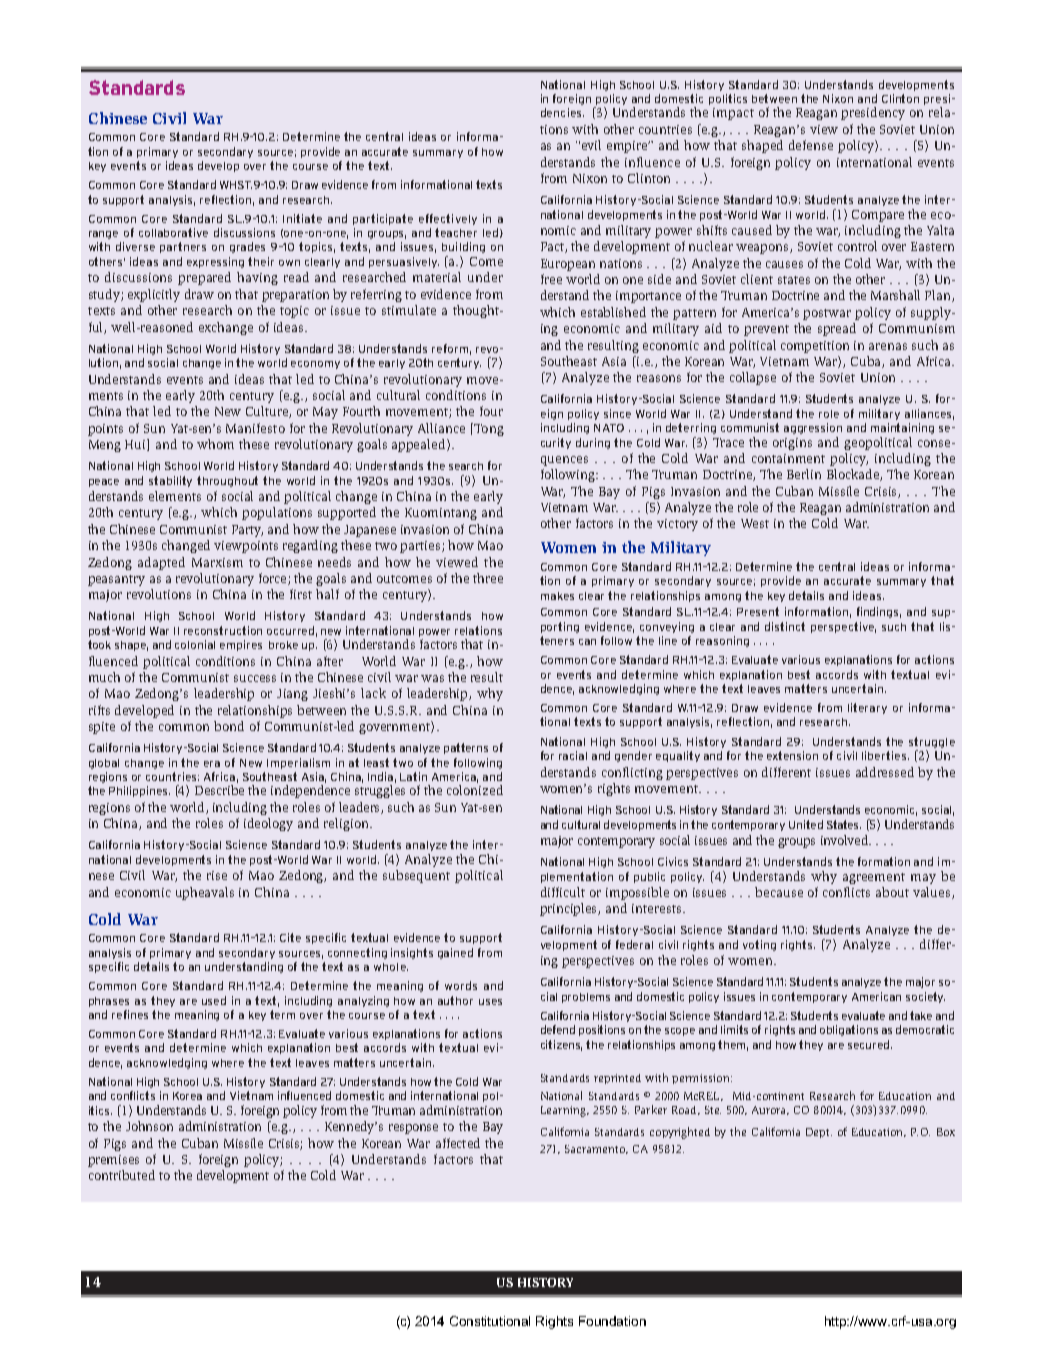 This page has width=1043, height=1351. What do you see at coordinates (173, 232) in the page?
I see `collaborative` at bounding box center [173, 232].
